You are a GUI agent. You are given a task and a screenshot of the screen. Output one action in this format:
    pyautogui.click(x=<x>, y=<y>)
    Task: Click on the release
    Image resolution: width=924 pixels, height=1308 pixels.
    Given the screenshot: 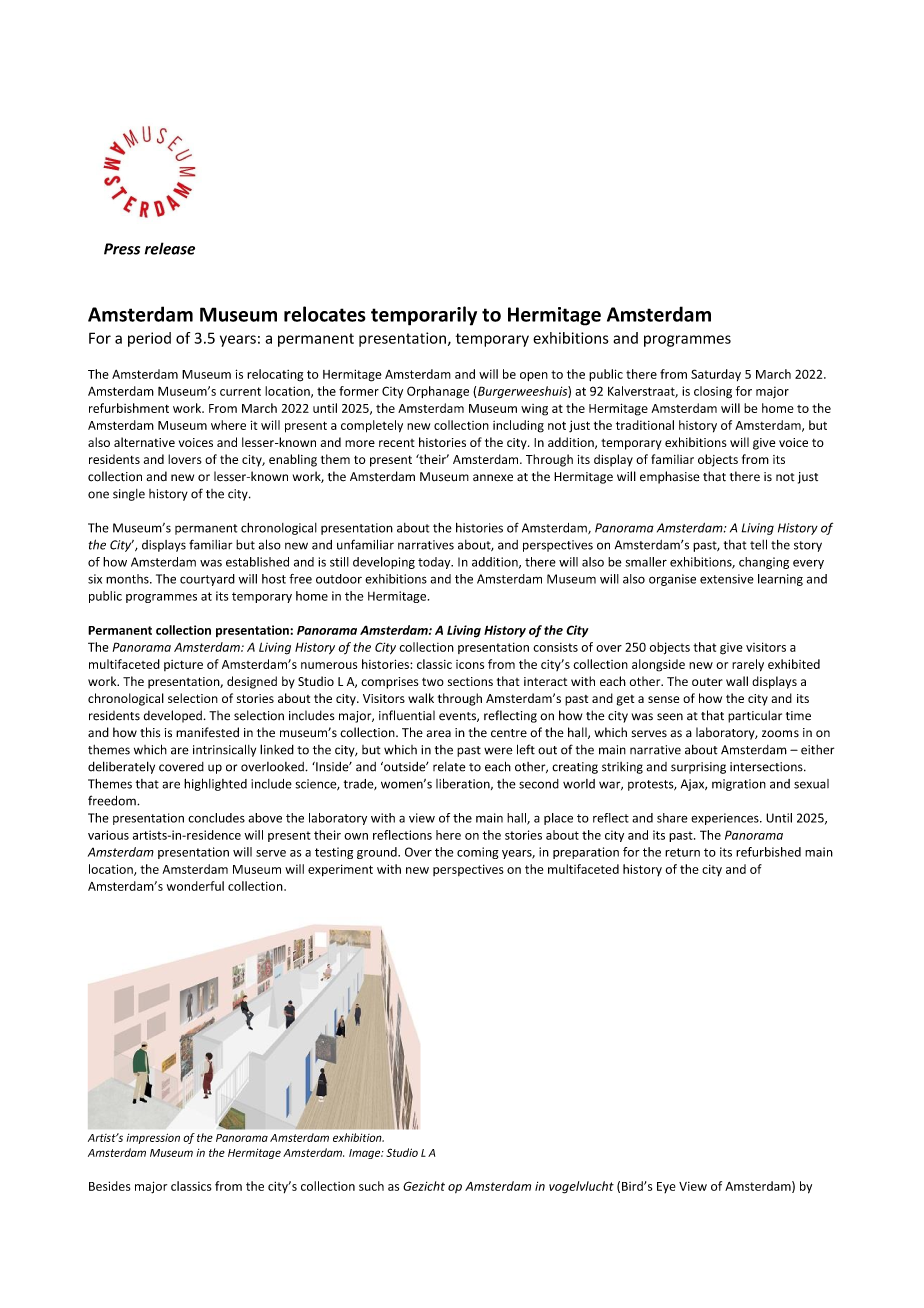 What is the action you would take?
    pyautogui.click(x=170, y=248)
